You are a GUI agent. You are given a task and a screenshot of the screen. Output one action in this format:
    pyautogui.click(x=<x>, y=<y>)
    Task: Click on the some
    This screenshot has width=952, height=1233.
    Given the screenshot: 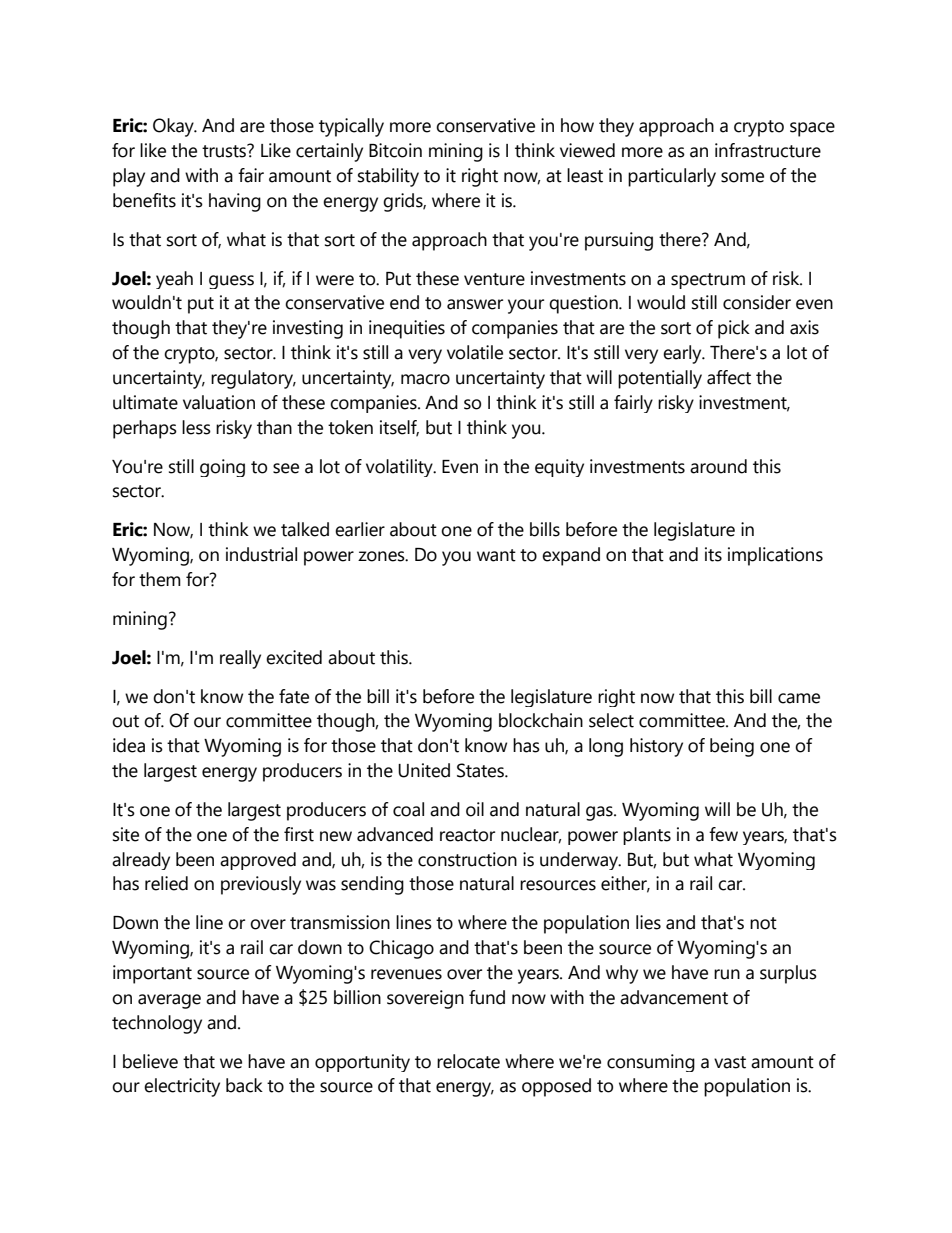 What is the action you would take?
    pyautogui.click(x=742, y=177)
